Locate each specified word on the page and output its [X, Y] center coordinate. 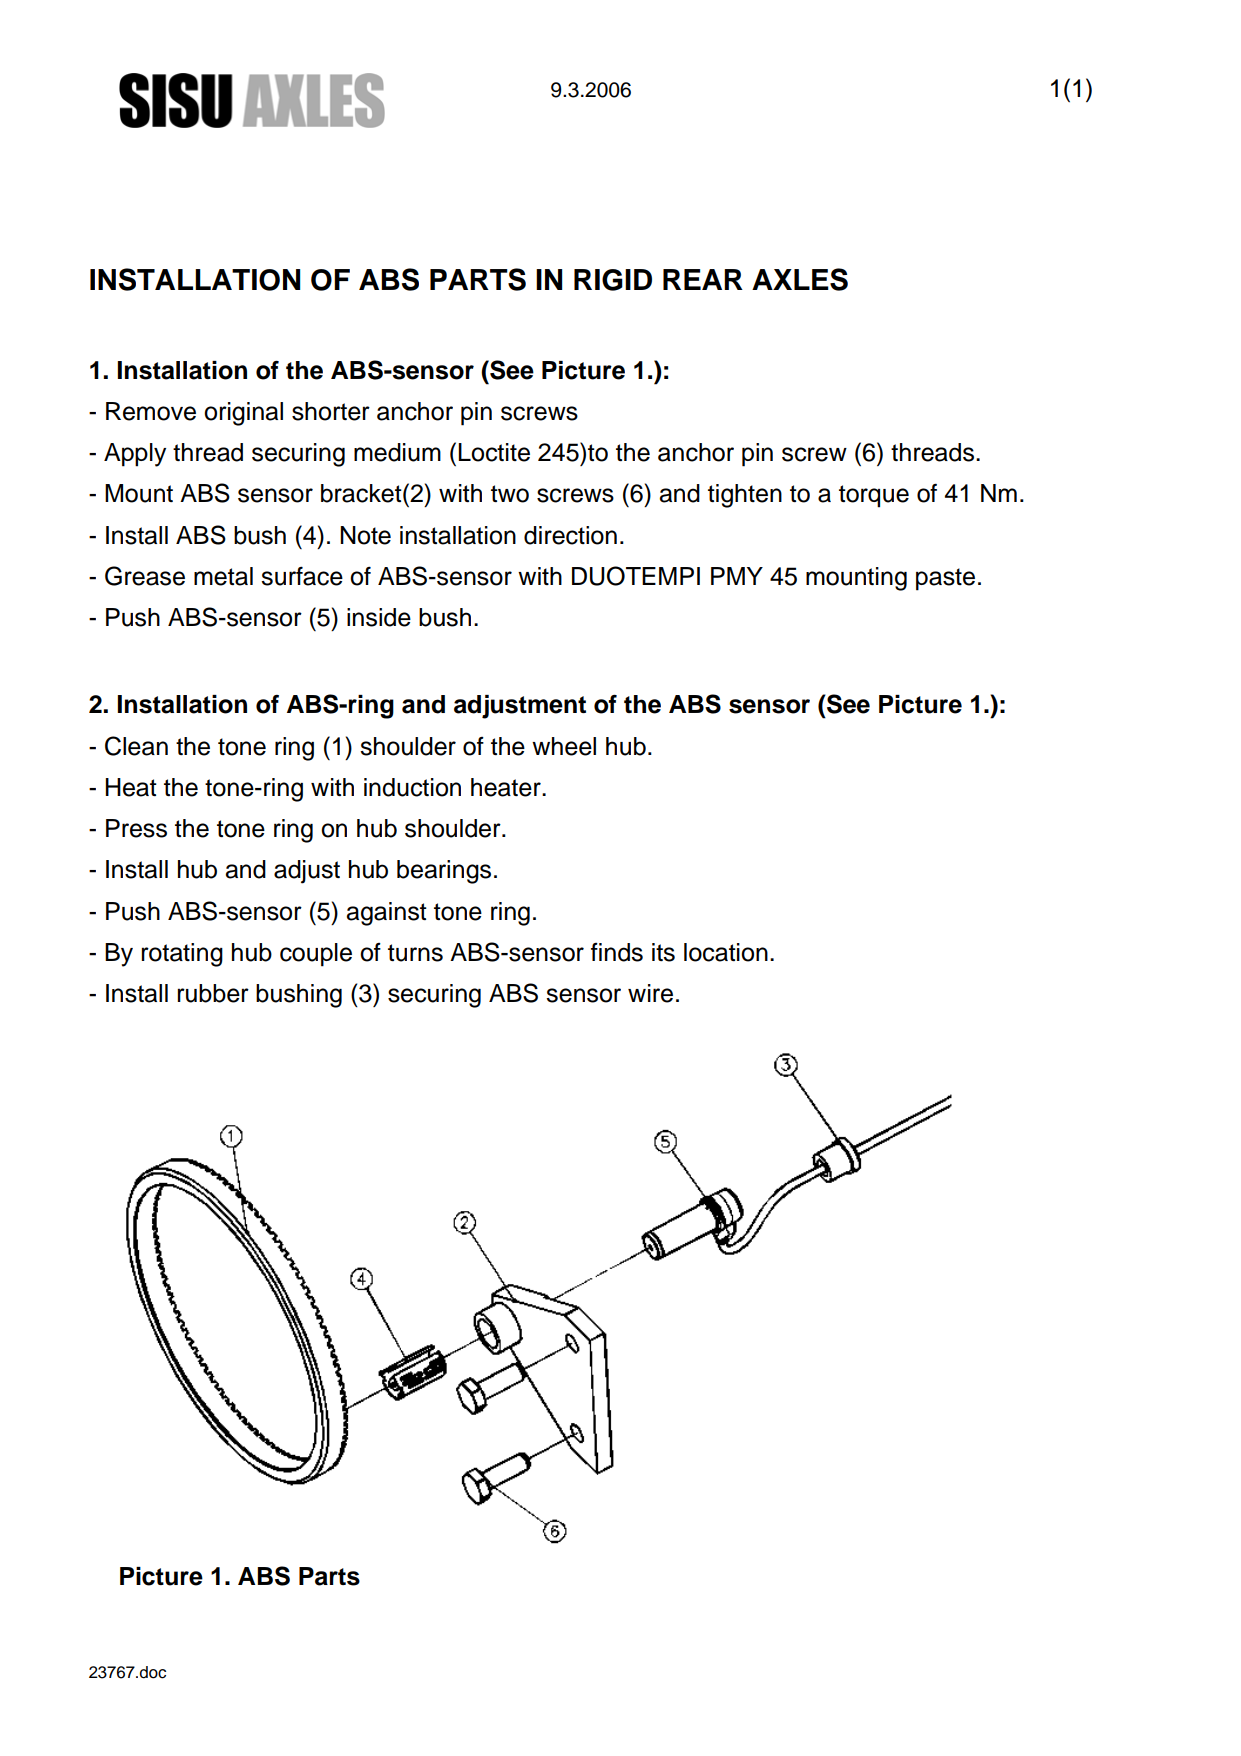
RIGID [613, 280]
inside [379, 617]
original [243, 414]
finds [617, 952]
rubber [213, 993]
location [726, 952]
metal [223, 576]
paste [945, 579]
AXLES [800, 279]
